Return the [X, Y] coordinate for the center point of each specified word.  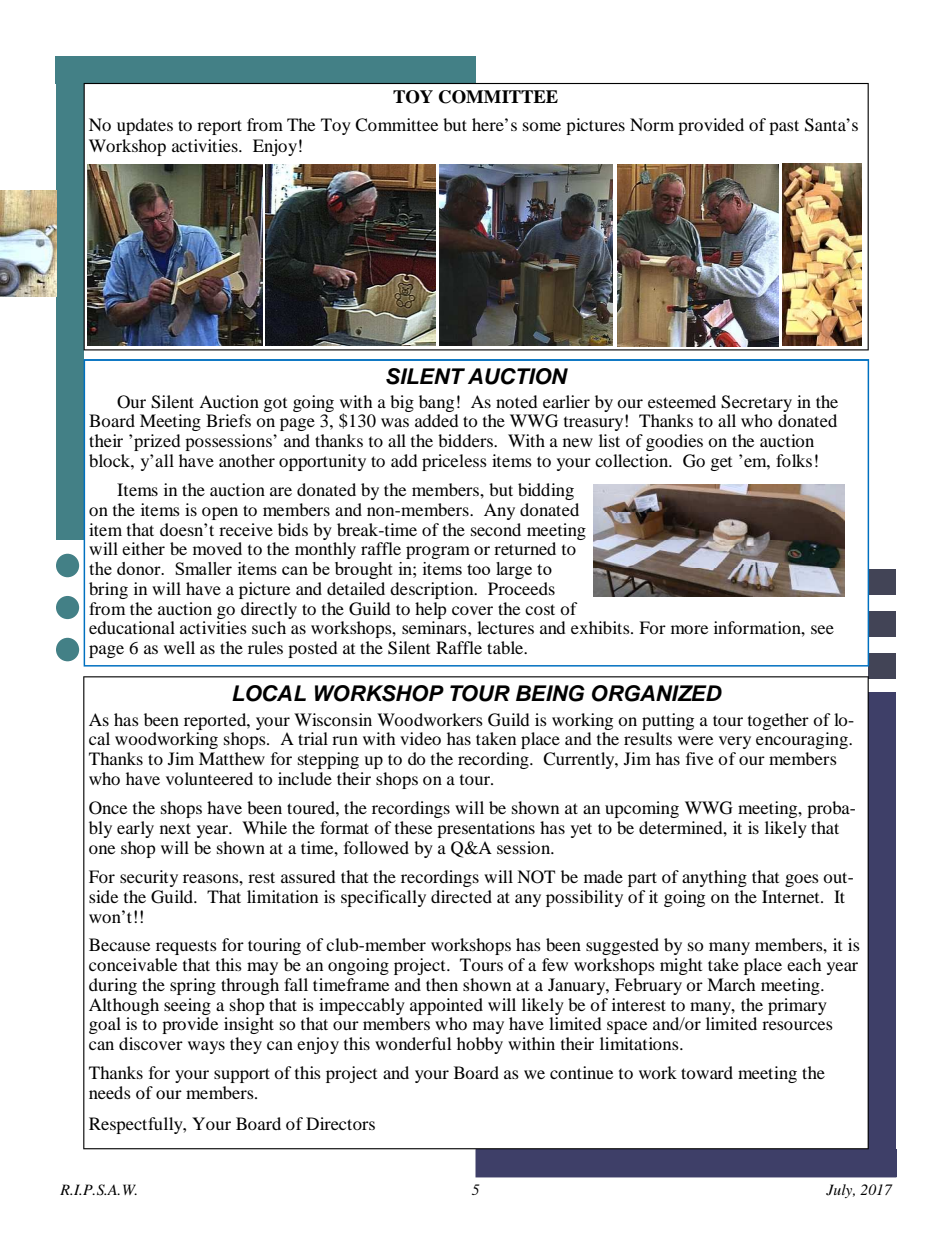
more [689, 629]
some [542, 126]
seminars [435, 627]
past [784, 127]
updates [145, 126]
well [179, 647]
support [242, 1075]
